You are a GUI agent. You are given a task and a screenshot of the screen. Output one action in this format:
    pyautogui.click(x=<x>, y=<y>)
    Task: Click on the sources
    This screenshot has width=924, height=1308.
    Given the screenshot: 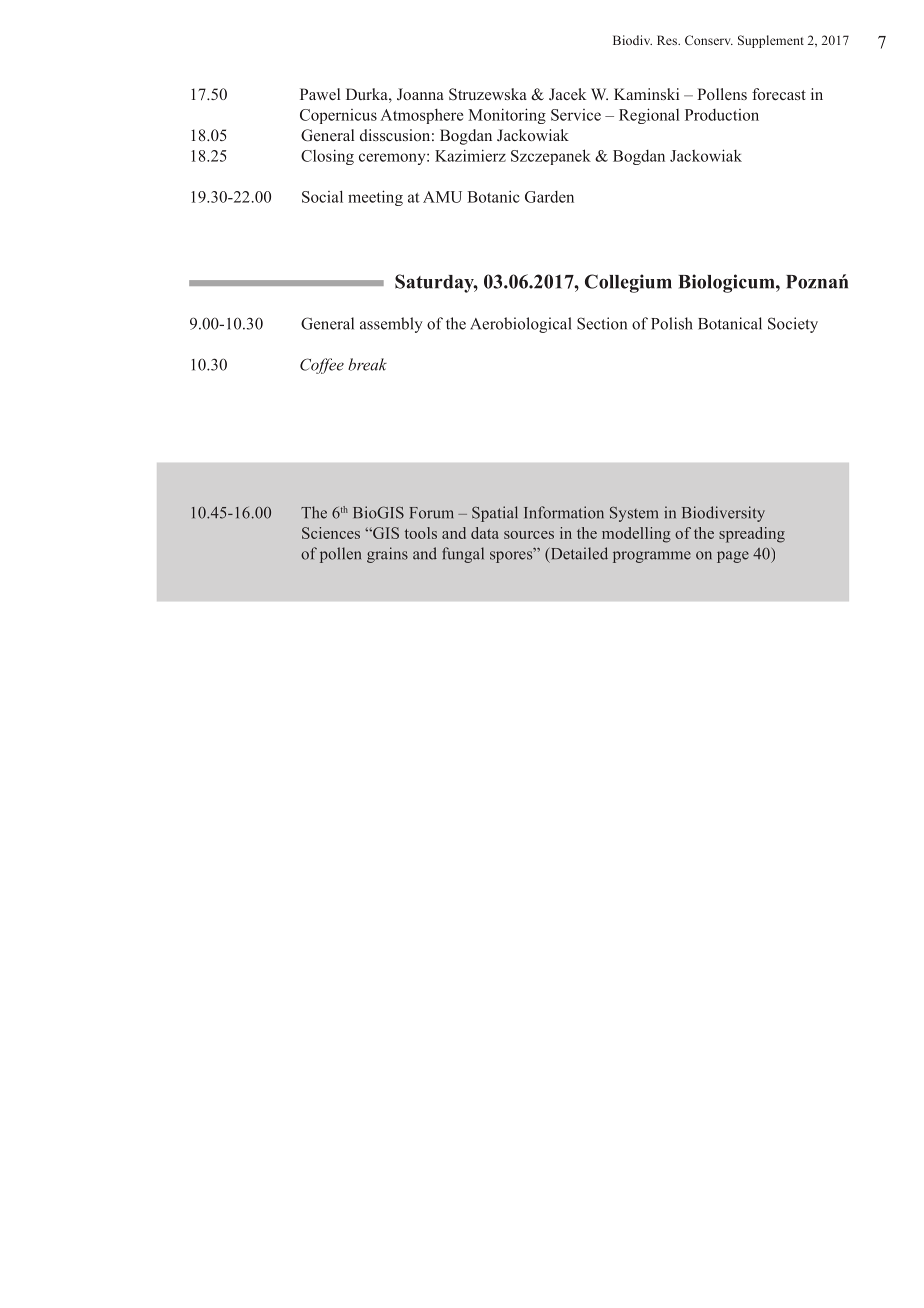 What is the action you would take?
    pyautogui.click(x=529, y=535)
